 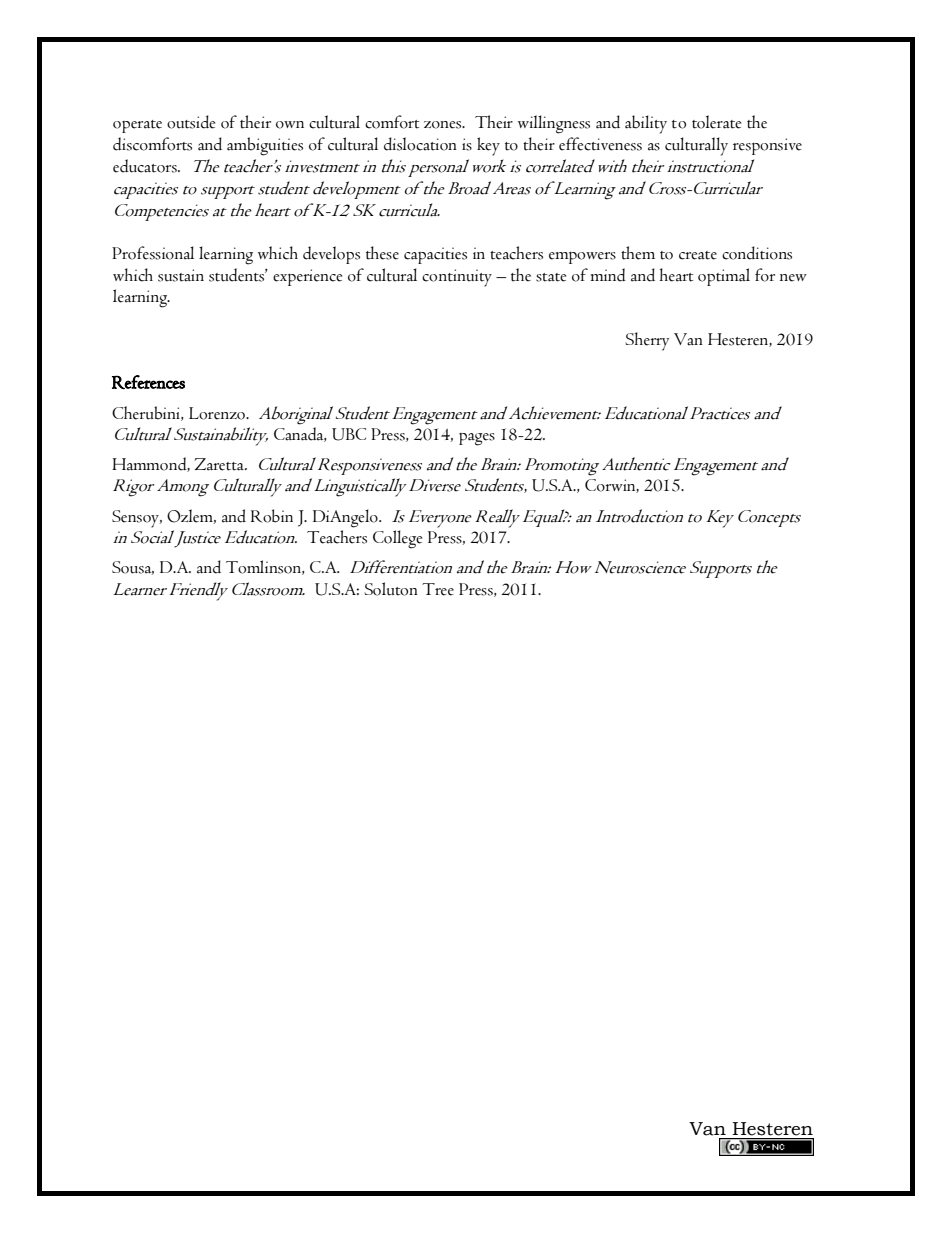 What do you see at coordinates (420, 144) in the page?
I see `dislocation` at bounding box center [420, 144].
